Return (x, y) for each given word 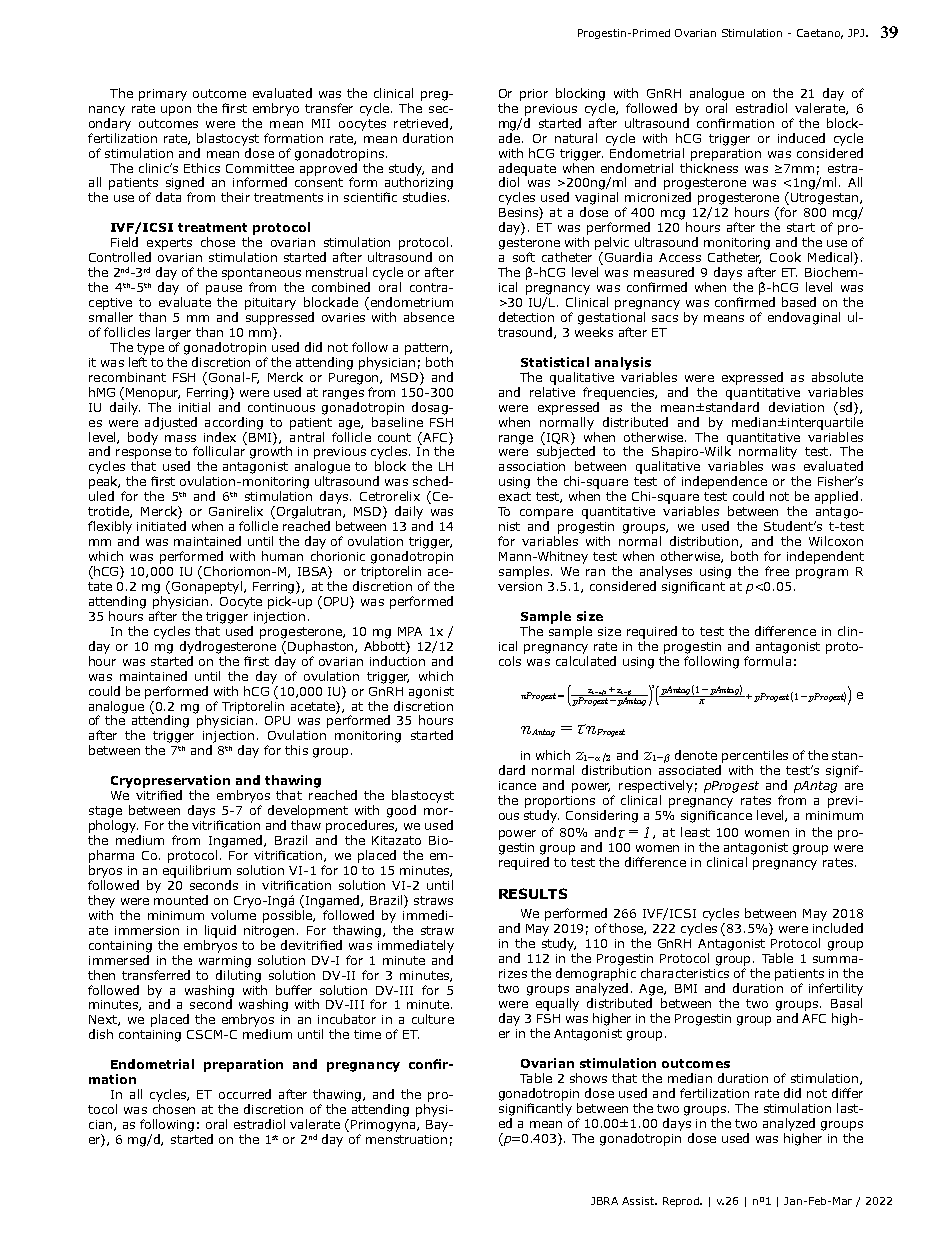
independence (724, 482)
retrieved (422, 124)
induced (801, 138)
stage (105, 812)
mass (180, 438)
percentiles (755, 756)
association (532, 466)
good (401, 811)
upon (176, 111)
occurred (245, 1094)
